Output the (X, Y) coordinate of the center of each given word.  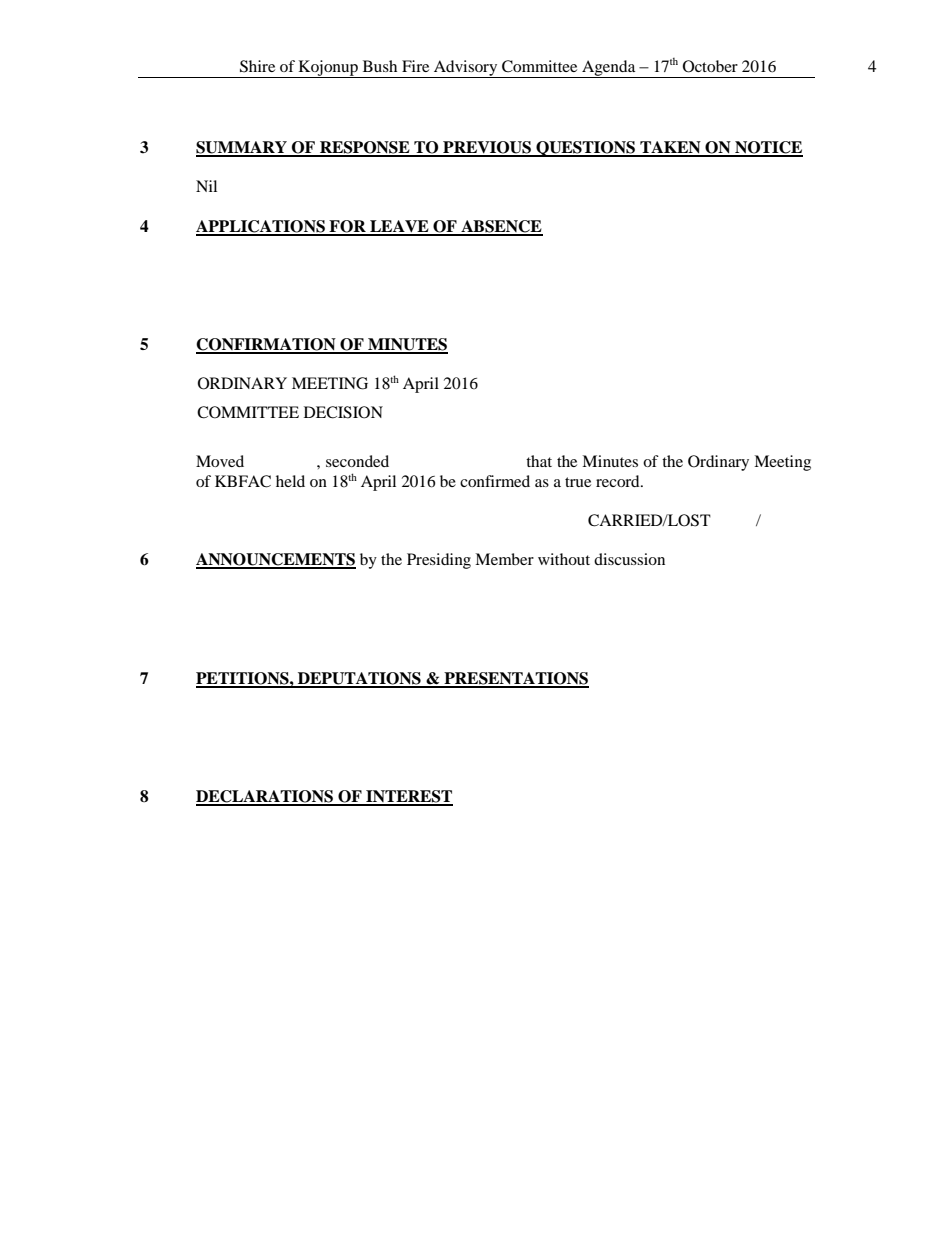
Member (504, 559)
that (539, 461)
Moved (220, 461)
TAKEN (670, 148)
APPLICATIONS (261, 227)
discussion (629, 559)
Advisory (466, 69)
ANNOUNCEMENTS (276, 560)
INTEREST (408, 797)
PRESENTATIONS (515, 679)
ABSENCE (501, 227)
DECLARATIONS (266, 797)
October (710, 66)
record (619, 481)
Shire (257, 66)
